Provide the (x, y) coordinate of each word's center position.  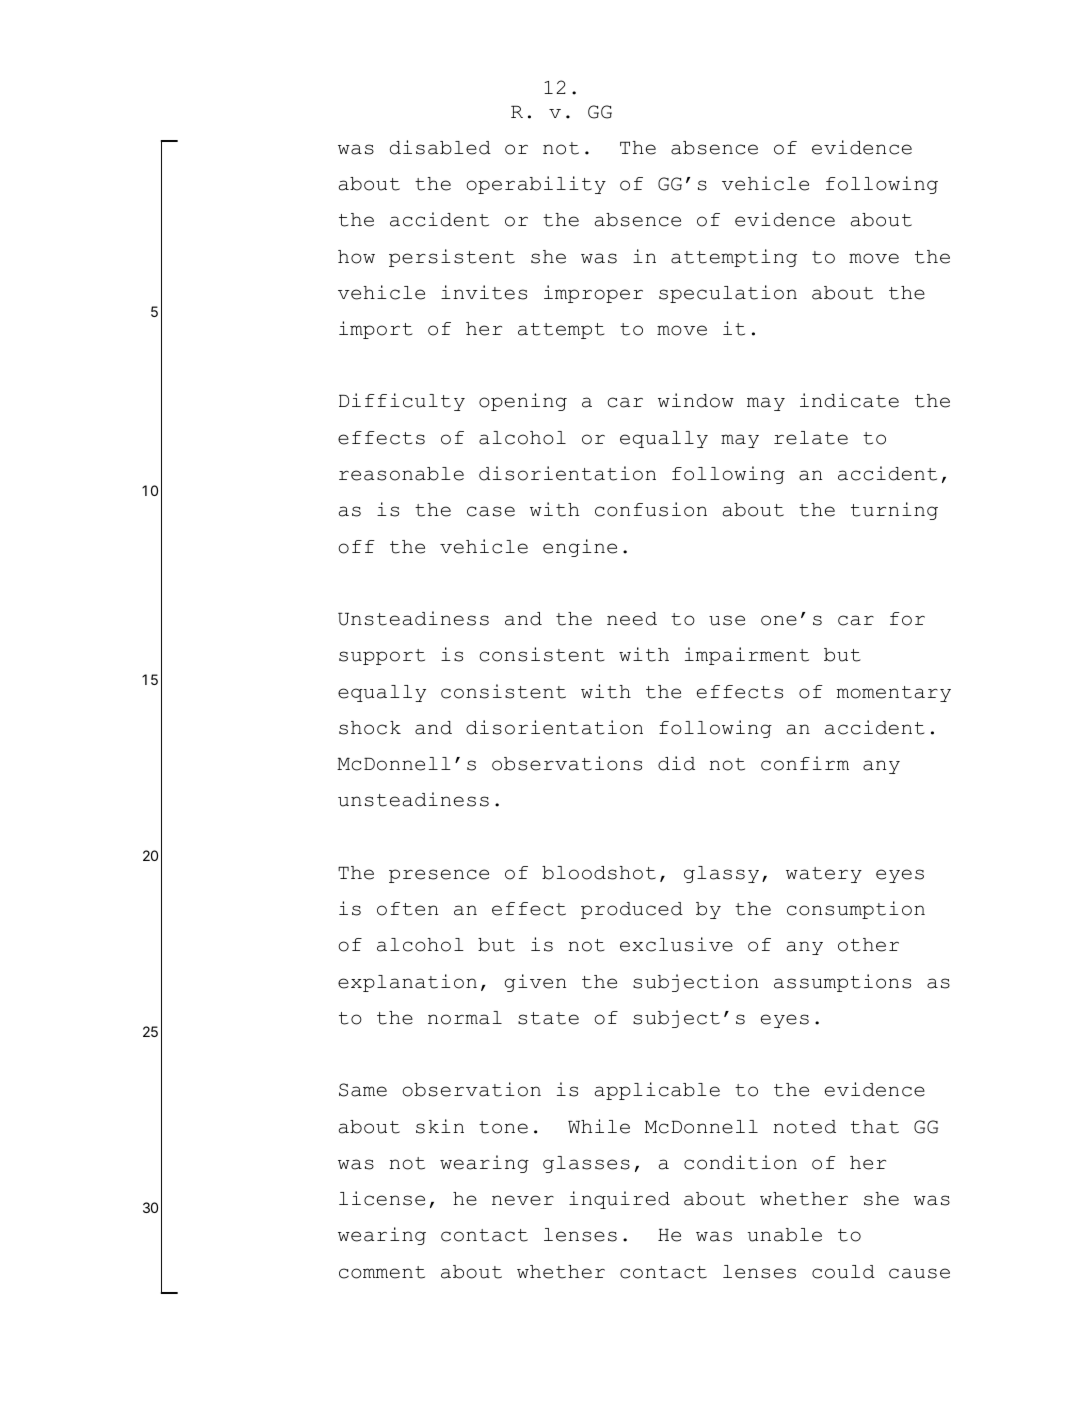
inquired (619, 1200)
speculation (728, 294)
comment (382, 1272)
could (843, 1272)
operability (536, 185)
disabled (440, 147)
